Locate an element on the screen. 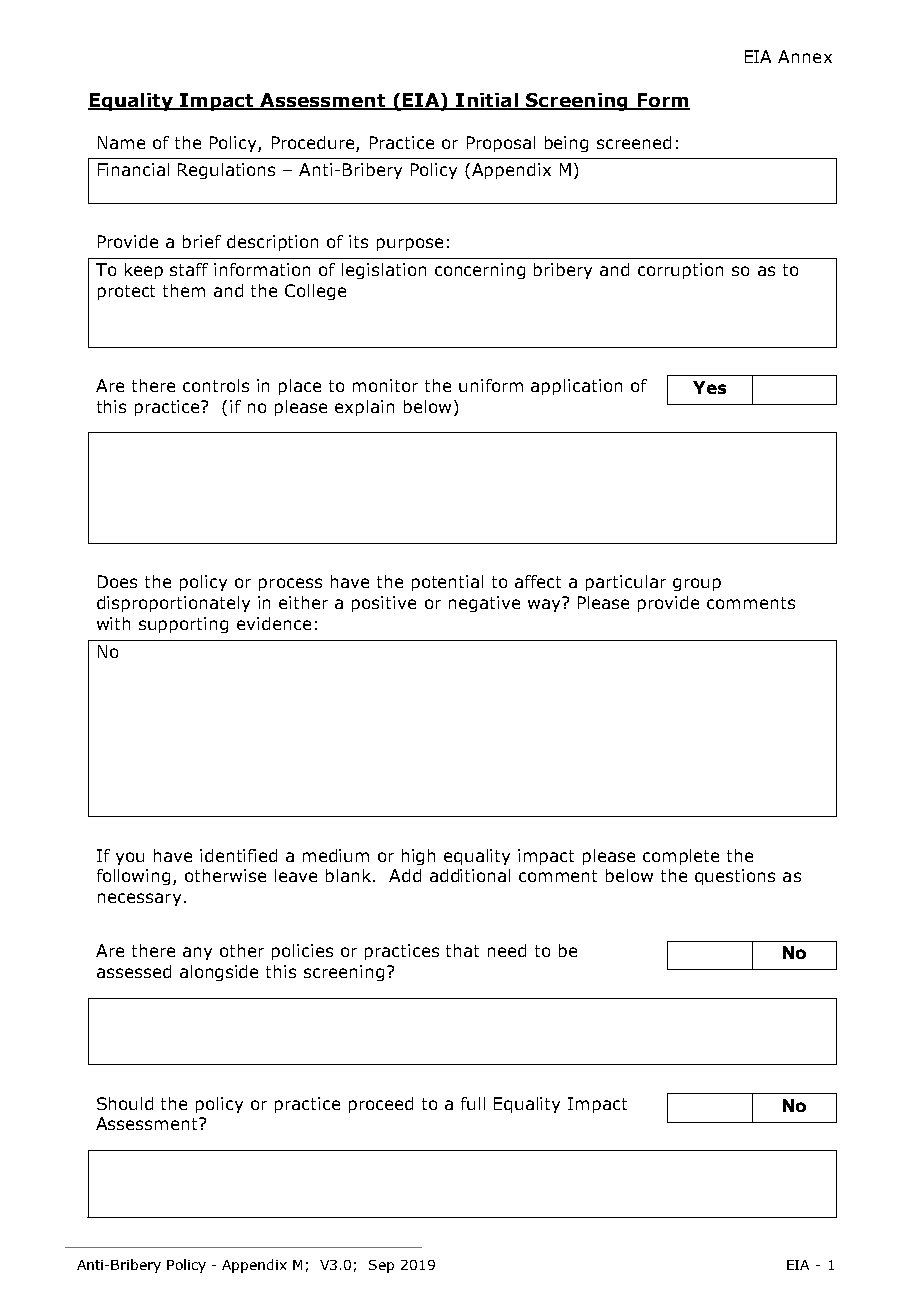 This screenshot has height=1308, width=924. Name is located at coordinates (121, 142).
